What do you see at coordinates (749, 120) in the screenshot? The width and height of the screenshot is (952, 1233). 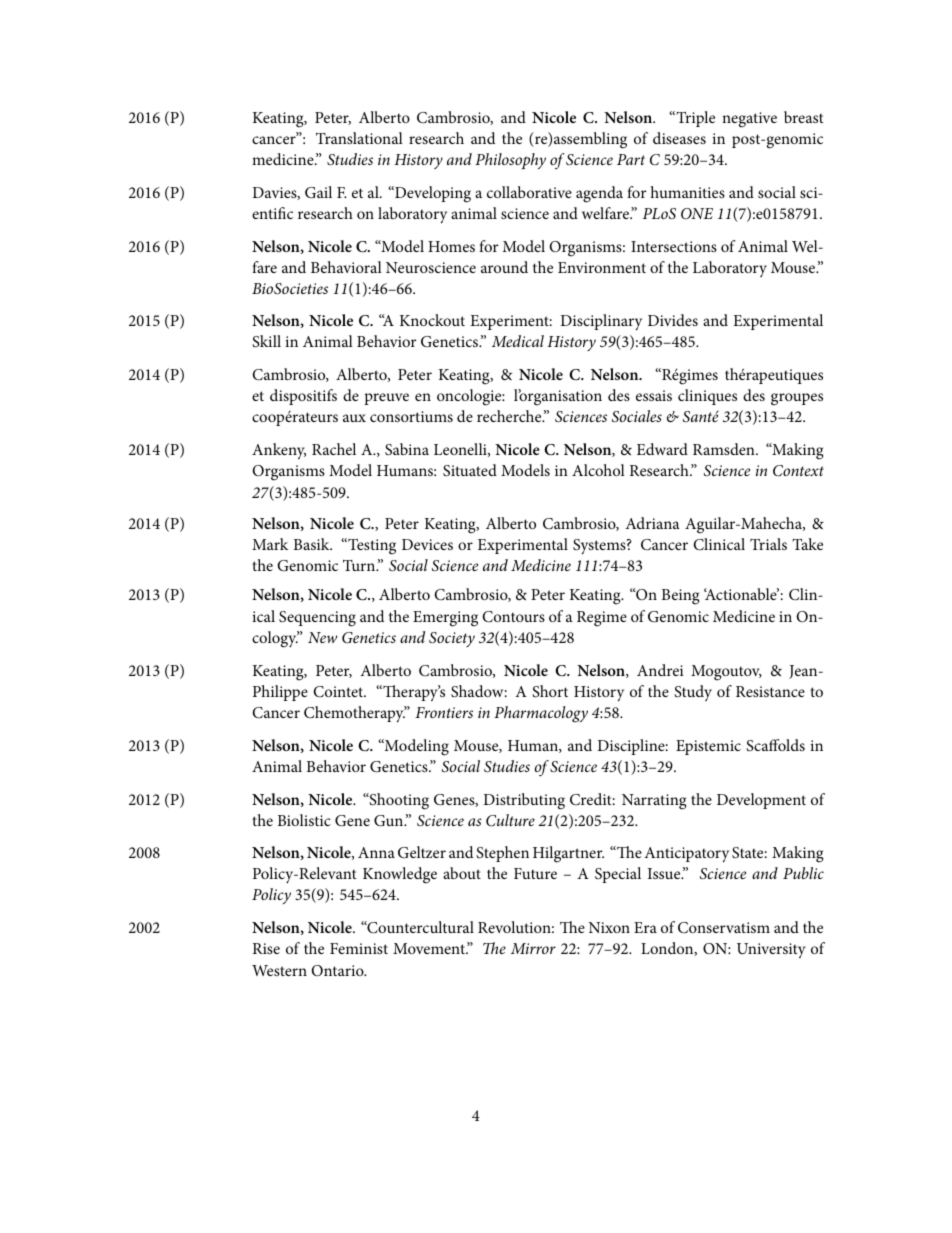 I see `negative` at bounding box center [749, 120].
